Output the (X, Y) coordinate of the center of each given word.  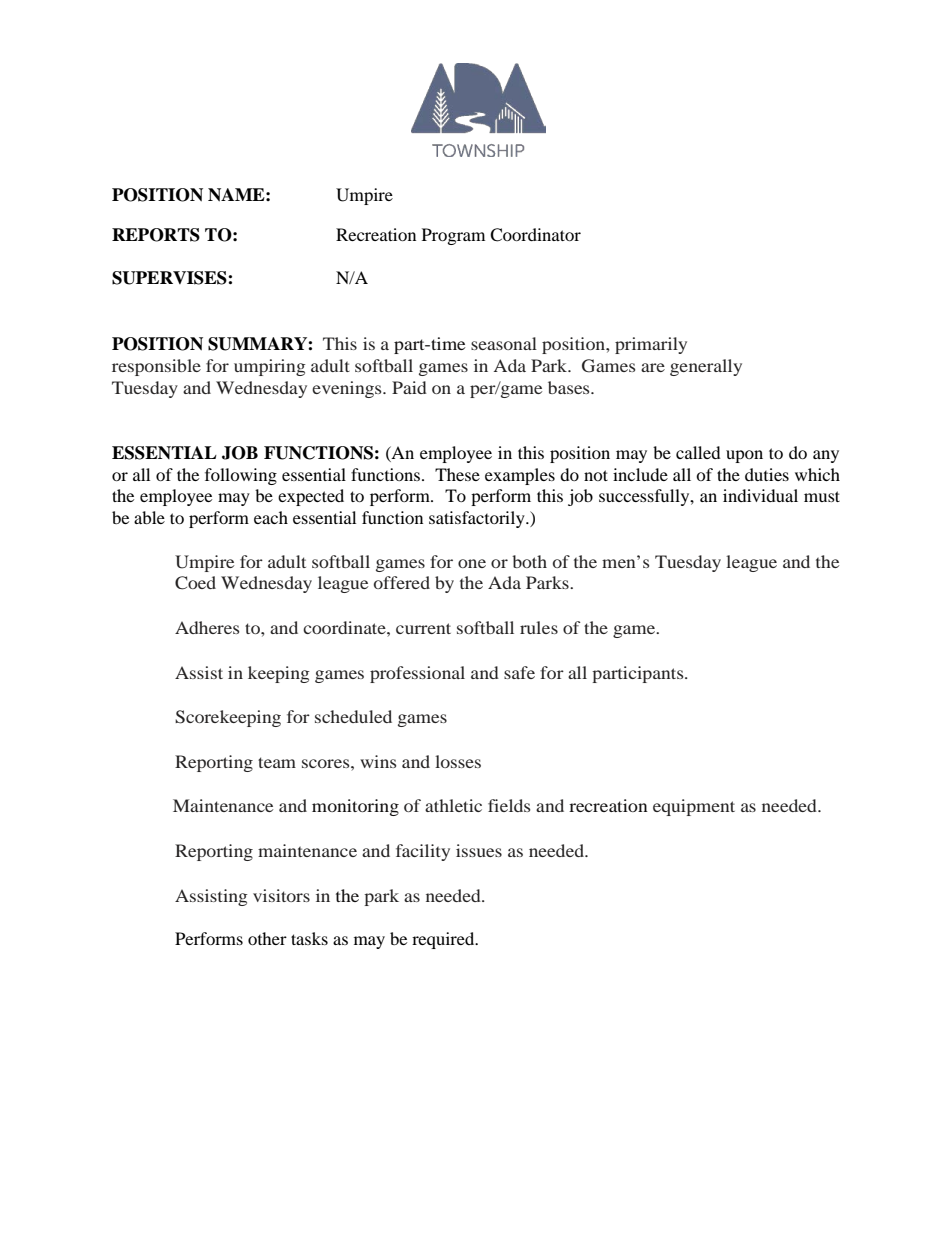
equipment (694, 807)
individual (760, 495)
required (444, 940)
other (267, 938)
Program (453, 236)
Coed (195, 583)
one (472, 563)
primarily (651, 345)
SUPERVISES (170, 278)
